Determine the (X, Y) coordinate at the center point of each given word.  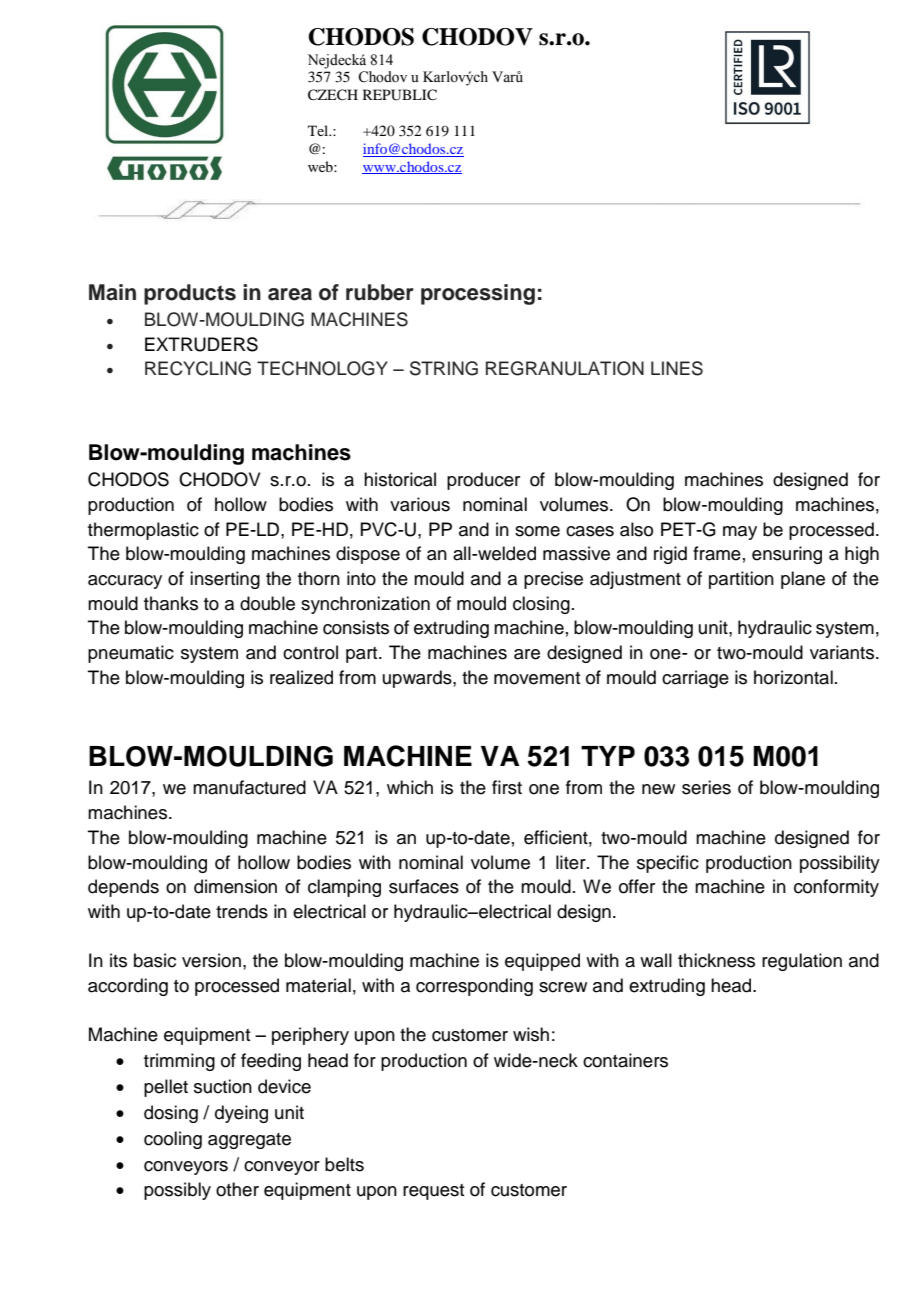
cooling (173, 1140)
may (740, 533)
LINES (677, 368)
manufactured (249, 787)
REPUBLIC (400, 95)
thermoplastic (143, 531)
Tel (319, 130)
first (507, 787)
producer (483, 481)
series (706, 787)
